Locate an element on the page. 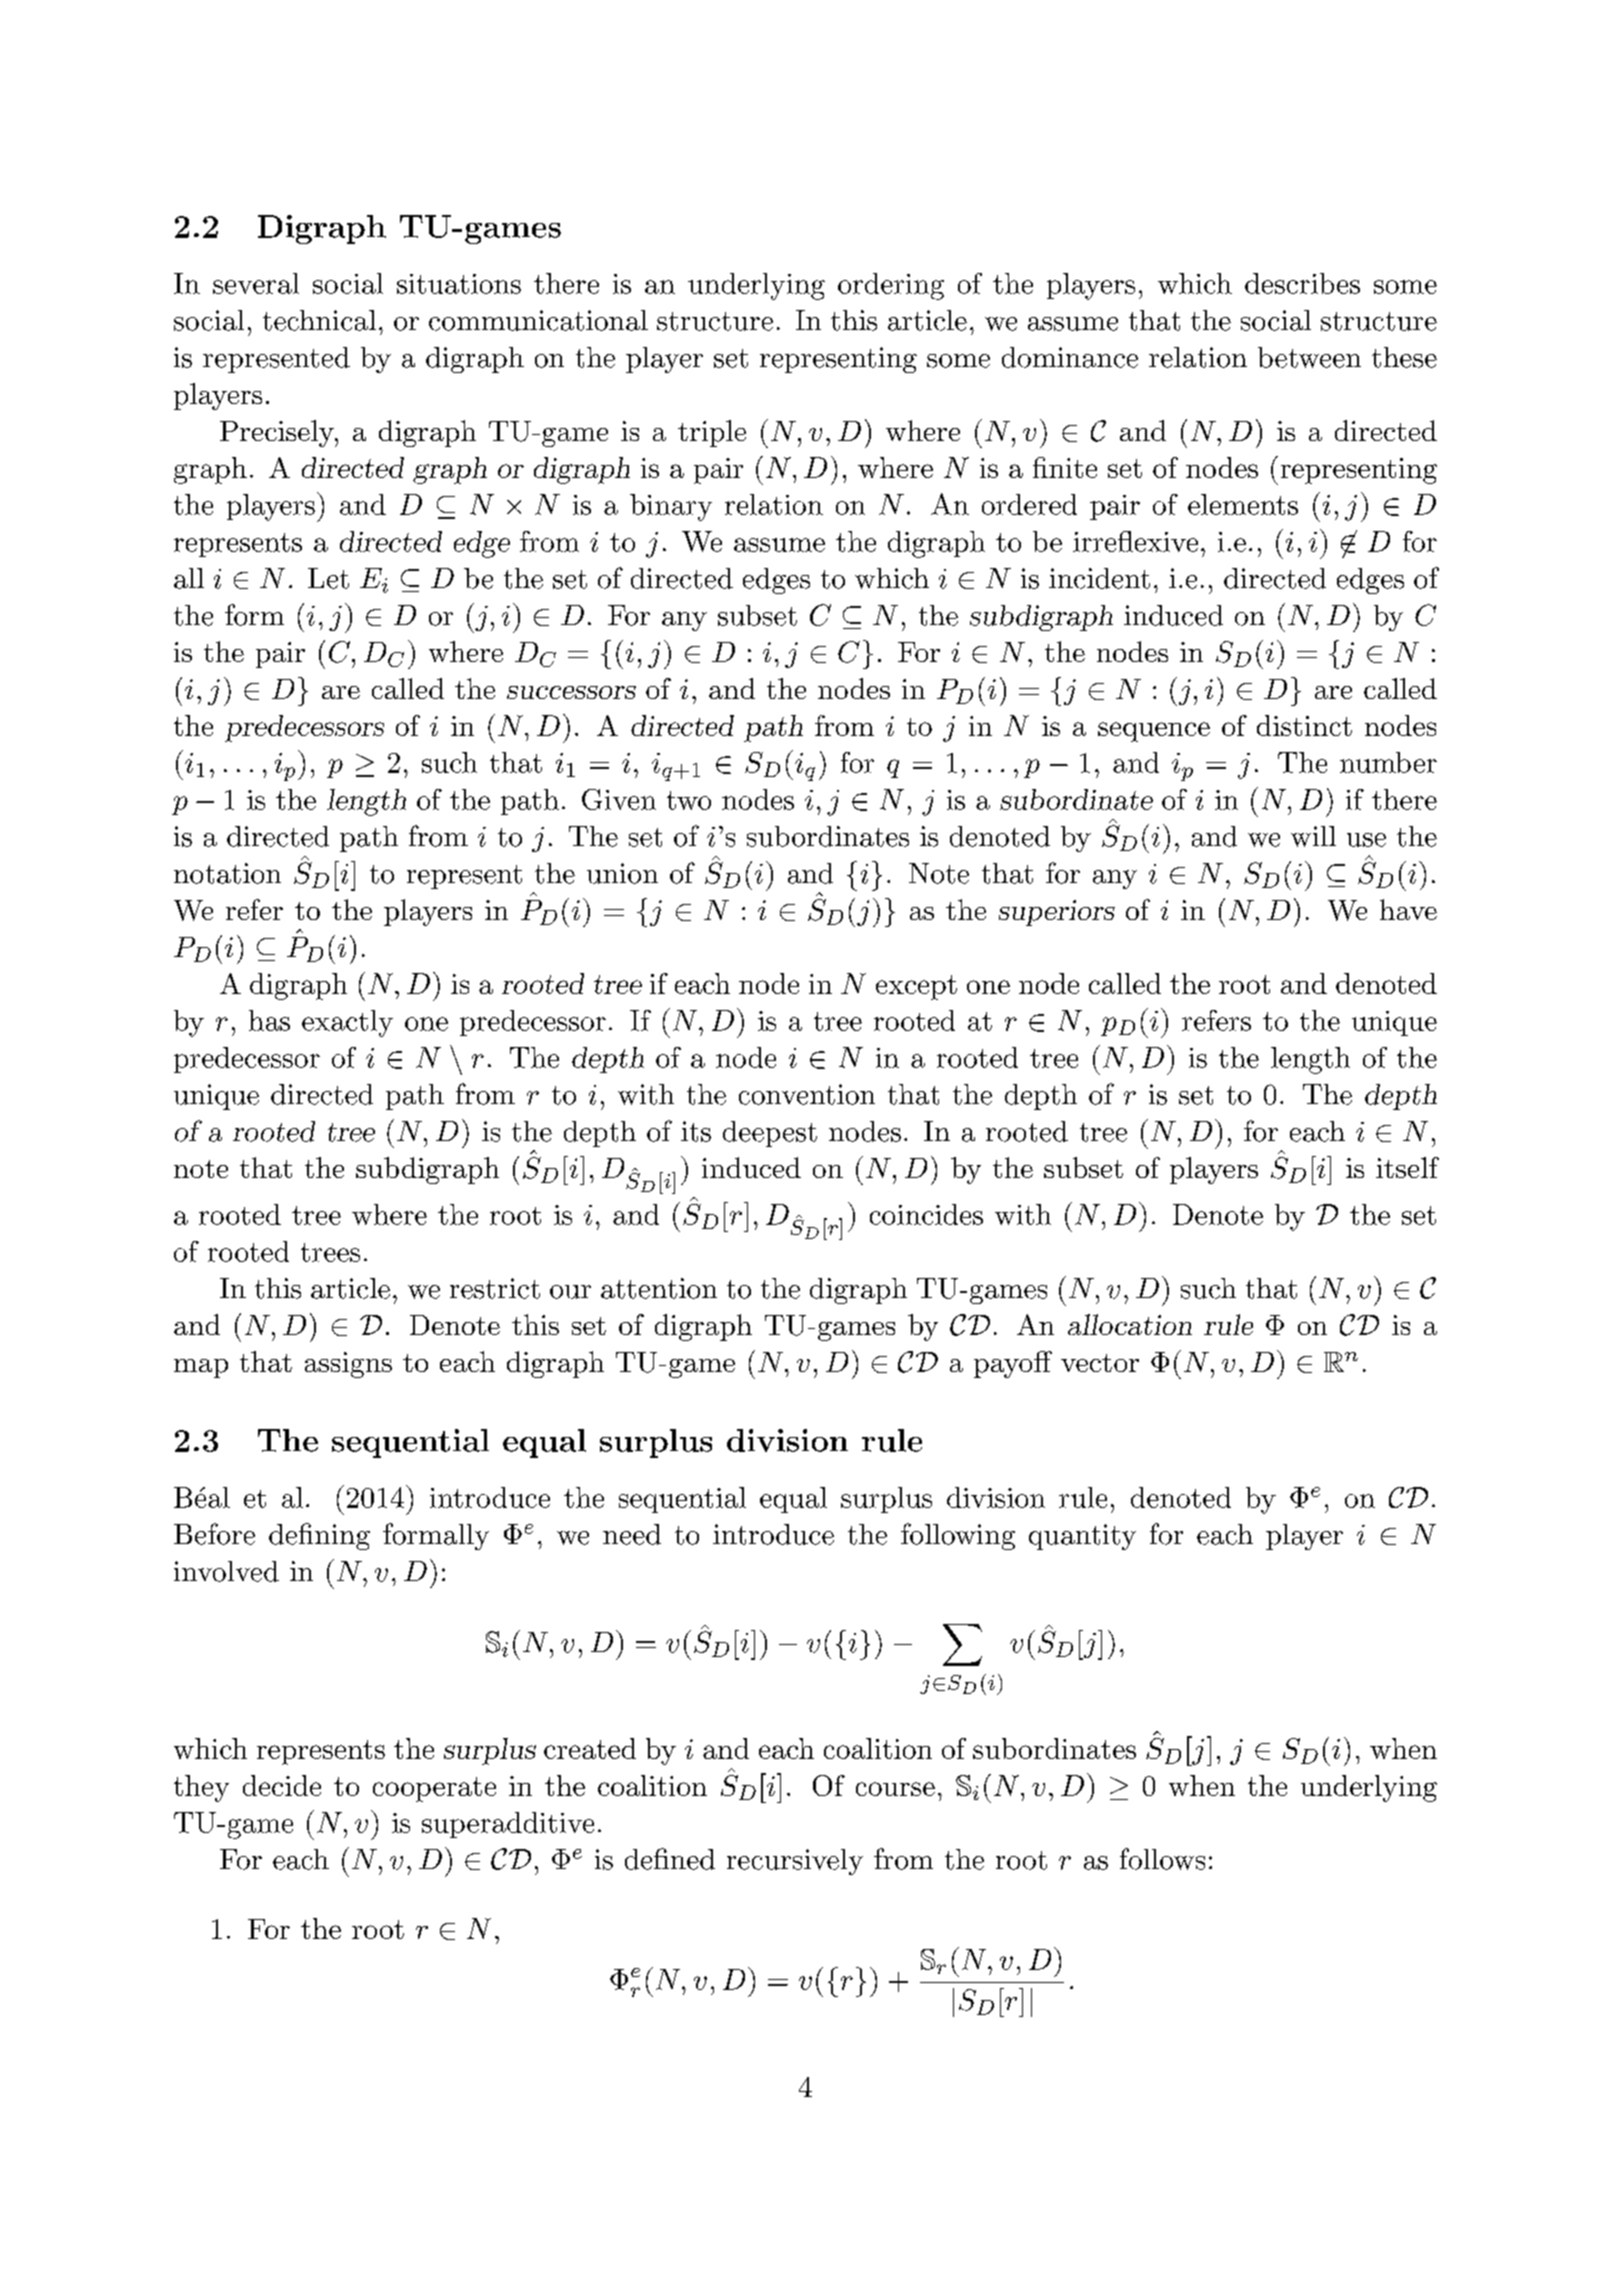 The height and width of the page is (2290, 1619). recursively is located at coordinates (795, 1862).
